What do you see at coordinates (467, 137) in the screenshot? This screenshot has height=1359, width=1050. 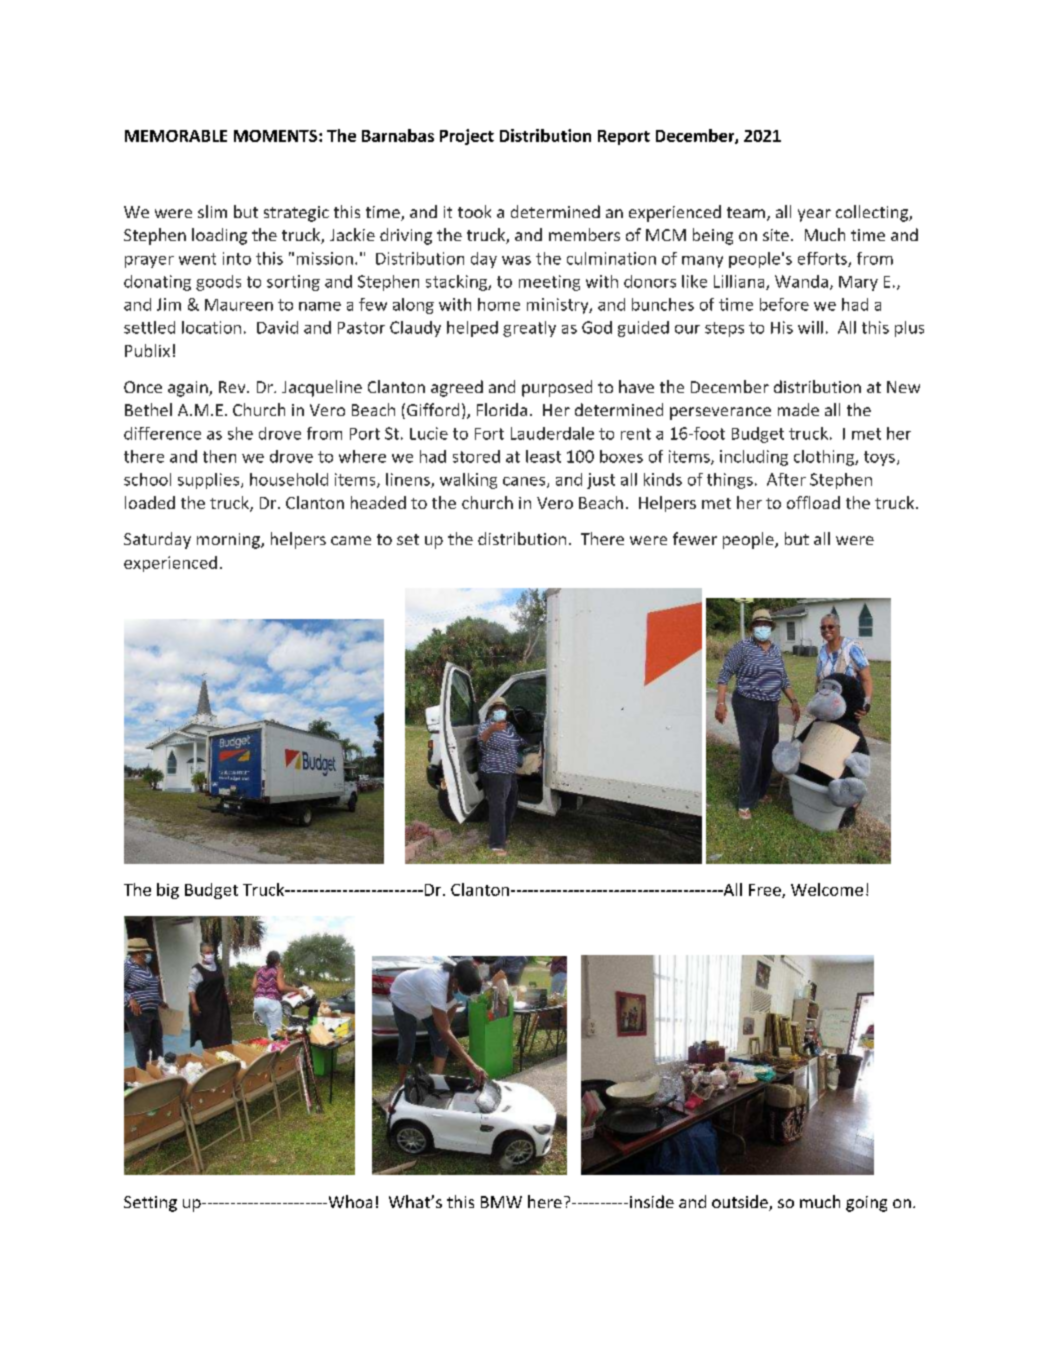 I see `Project` at bounding box center [467, 137].
